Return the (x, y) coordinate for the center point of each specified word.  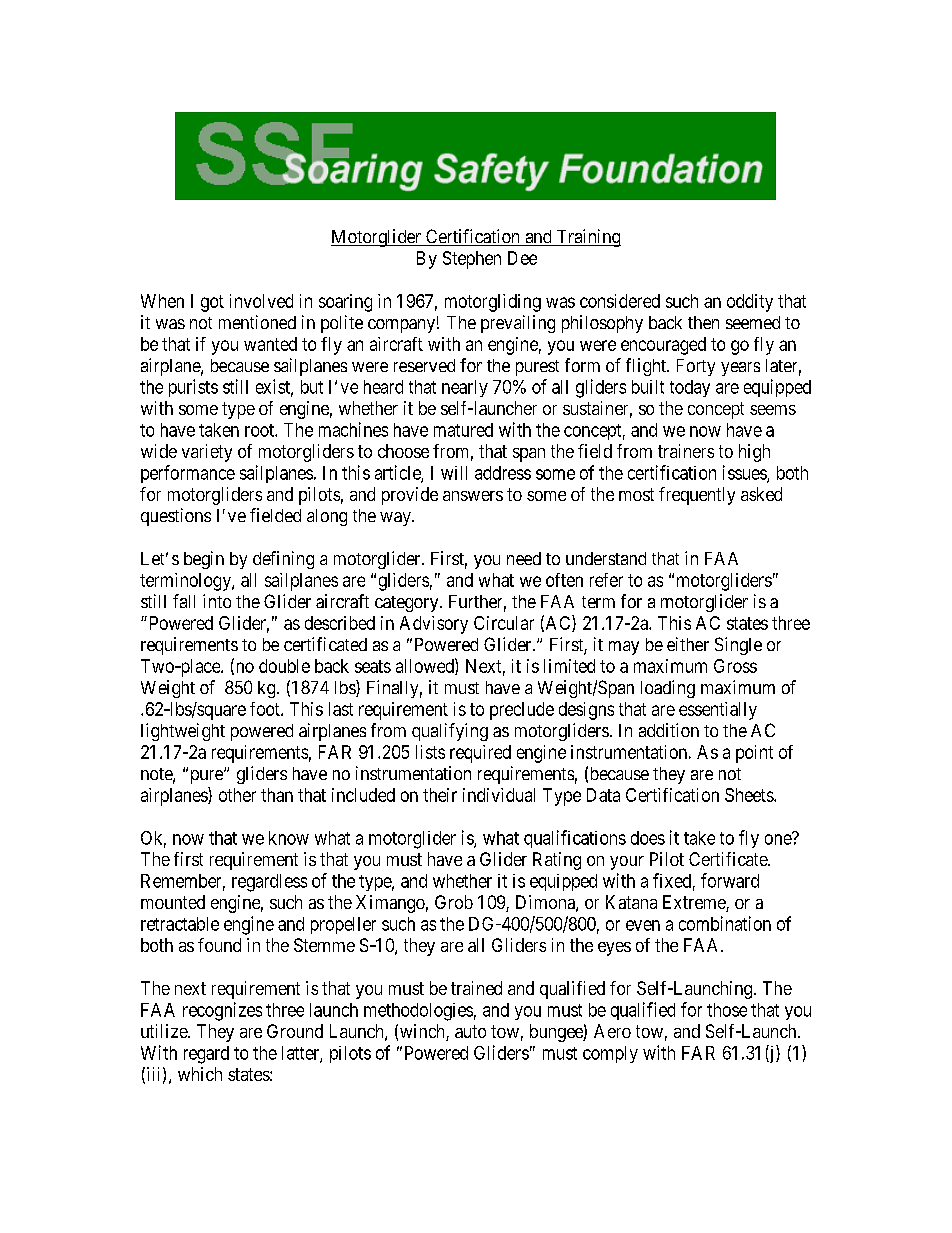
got (212, 303)
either (688, 644)
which (200, 1074)
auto (470, 1031)
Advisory (434, 625)
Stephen (472, 260)
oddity (750, 303)
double (284, 666)
